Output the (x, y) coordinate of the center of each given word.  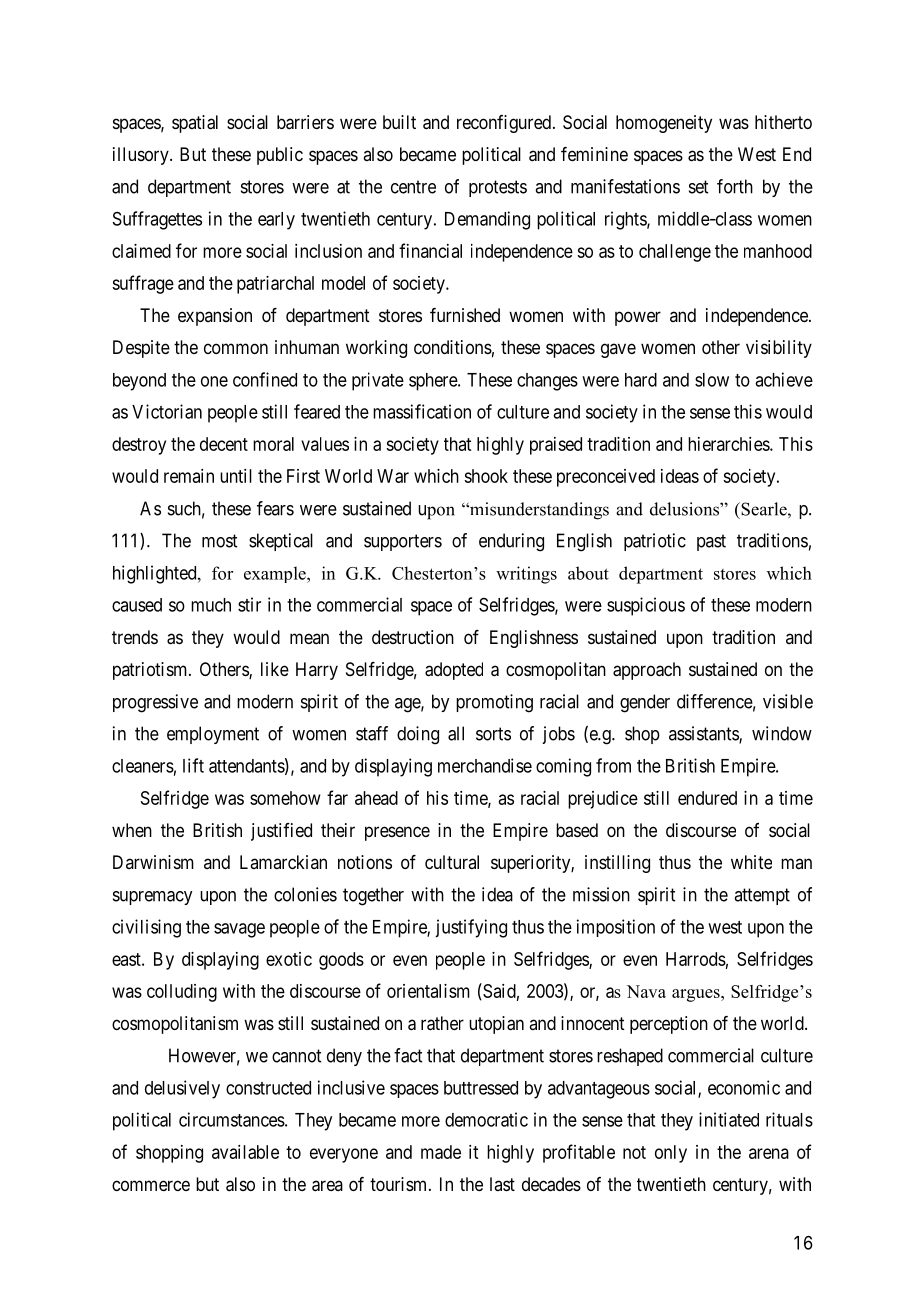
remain (189, 476)
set (698, 187)
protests (498, 188)
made (441, 1152)
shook (486, 476)
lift (193, 765)
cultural (452, 862)
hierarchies (729, 444)
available (245, 1152)
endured (707, 798)
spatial (195, 124)
